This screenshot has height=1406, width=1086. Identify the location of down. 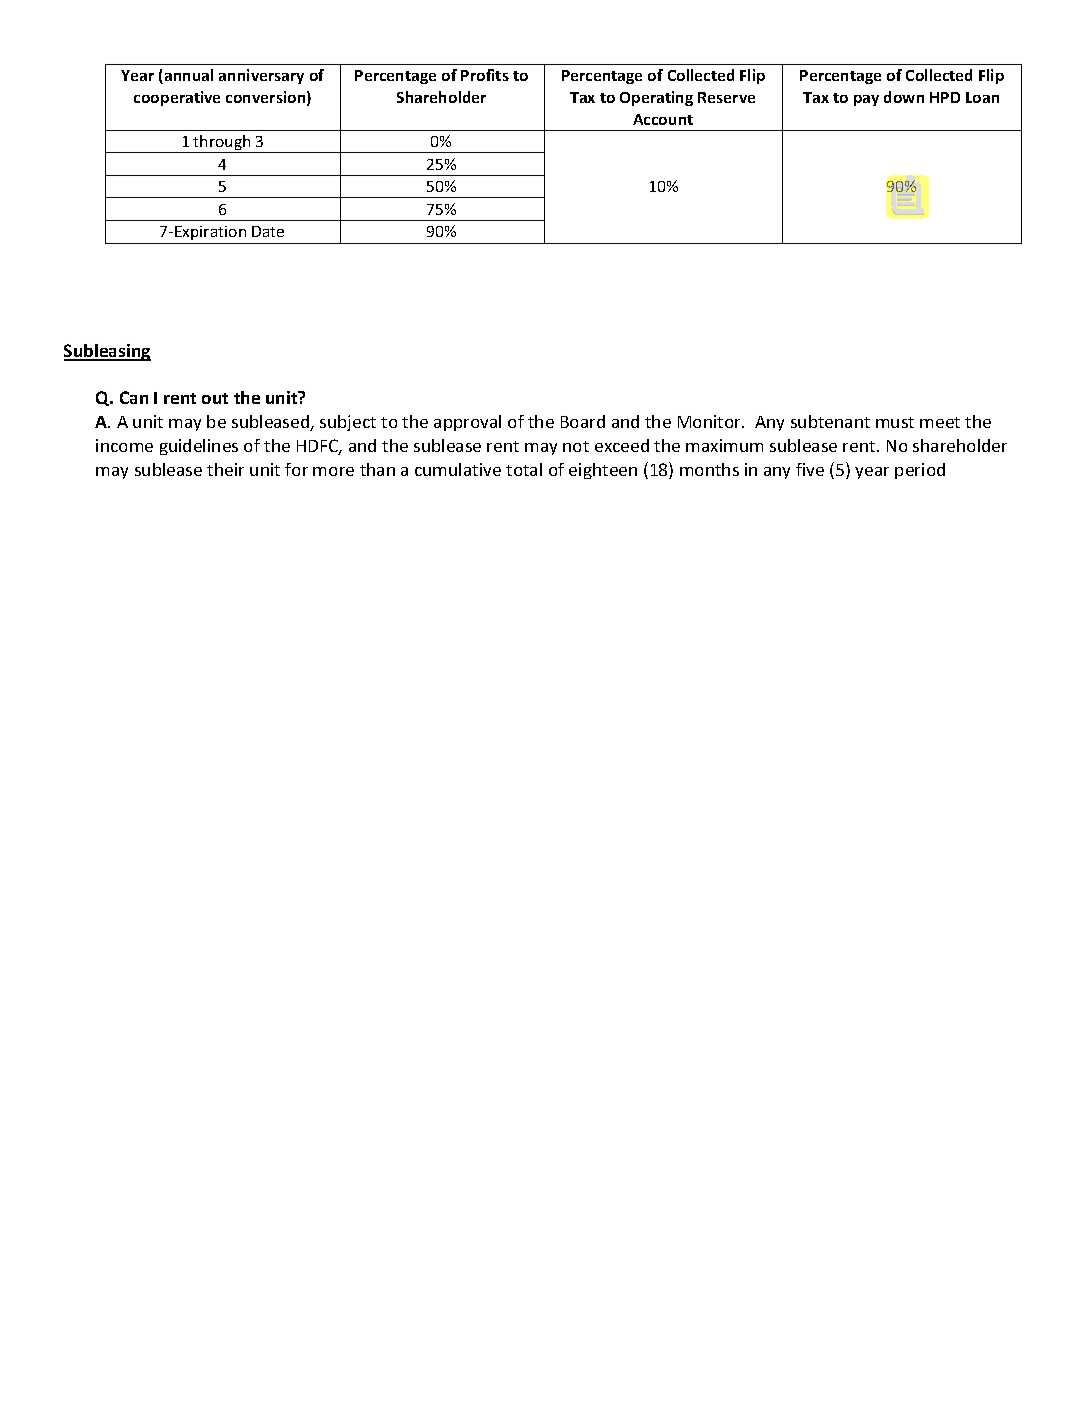
(904, 97).
